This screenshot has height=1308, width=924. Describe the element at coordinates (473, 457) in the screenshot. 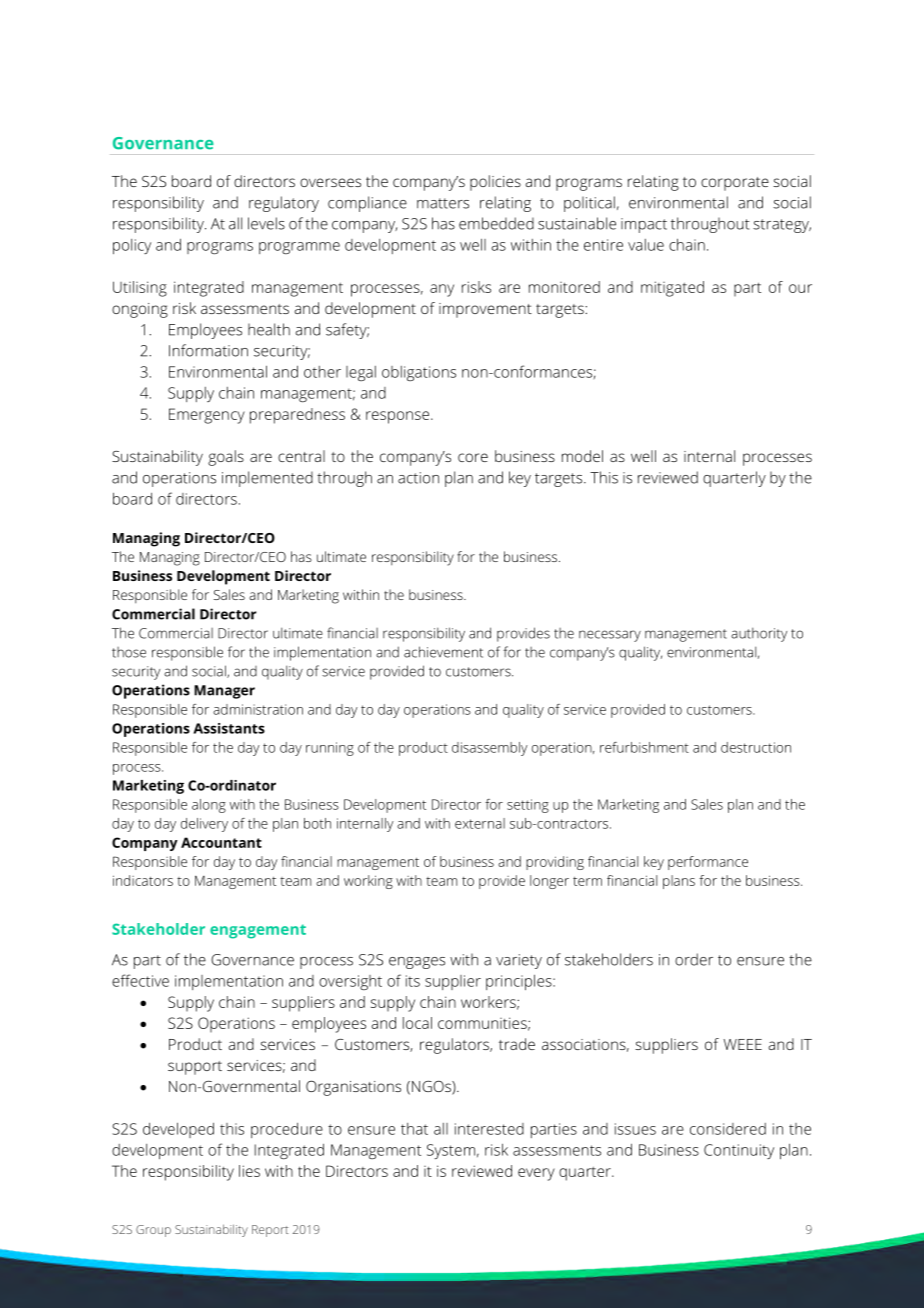

I see `core` at that location.
